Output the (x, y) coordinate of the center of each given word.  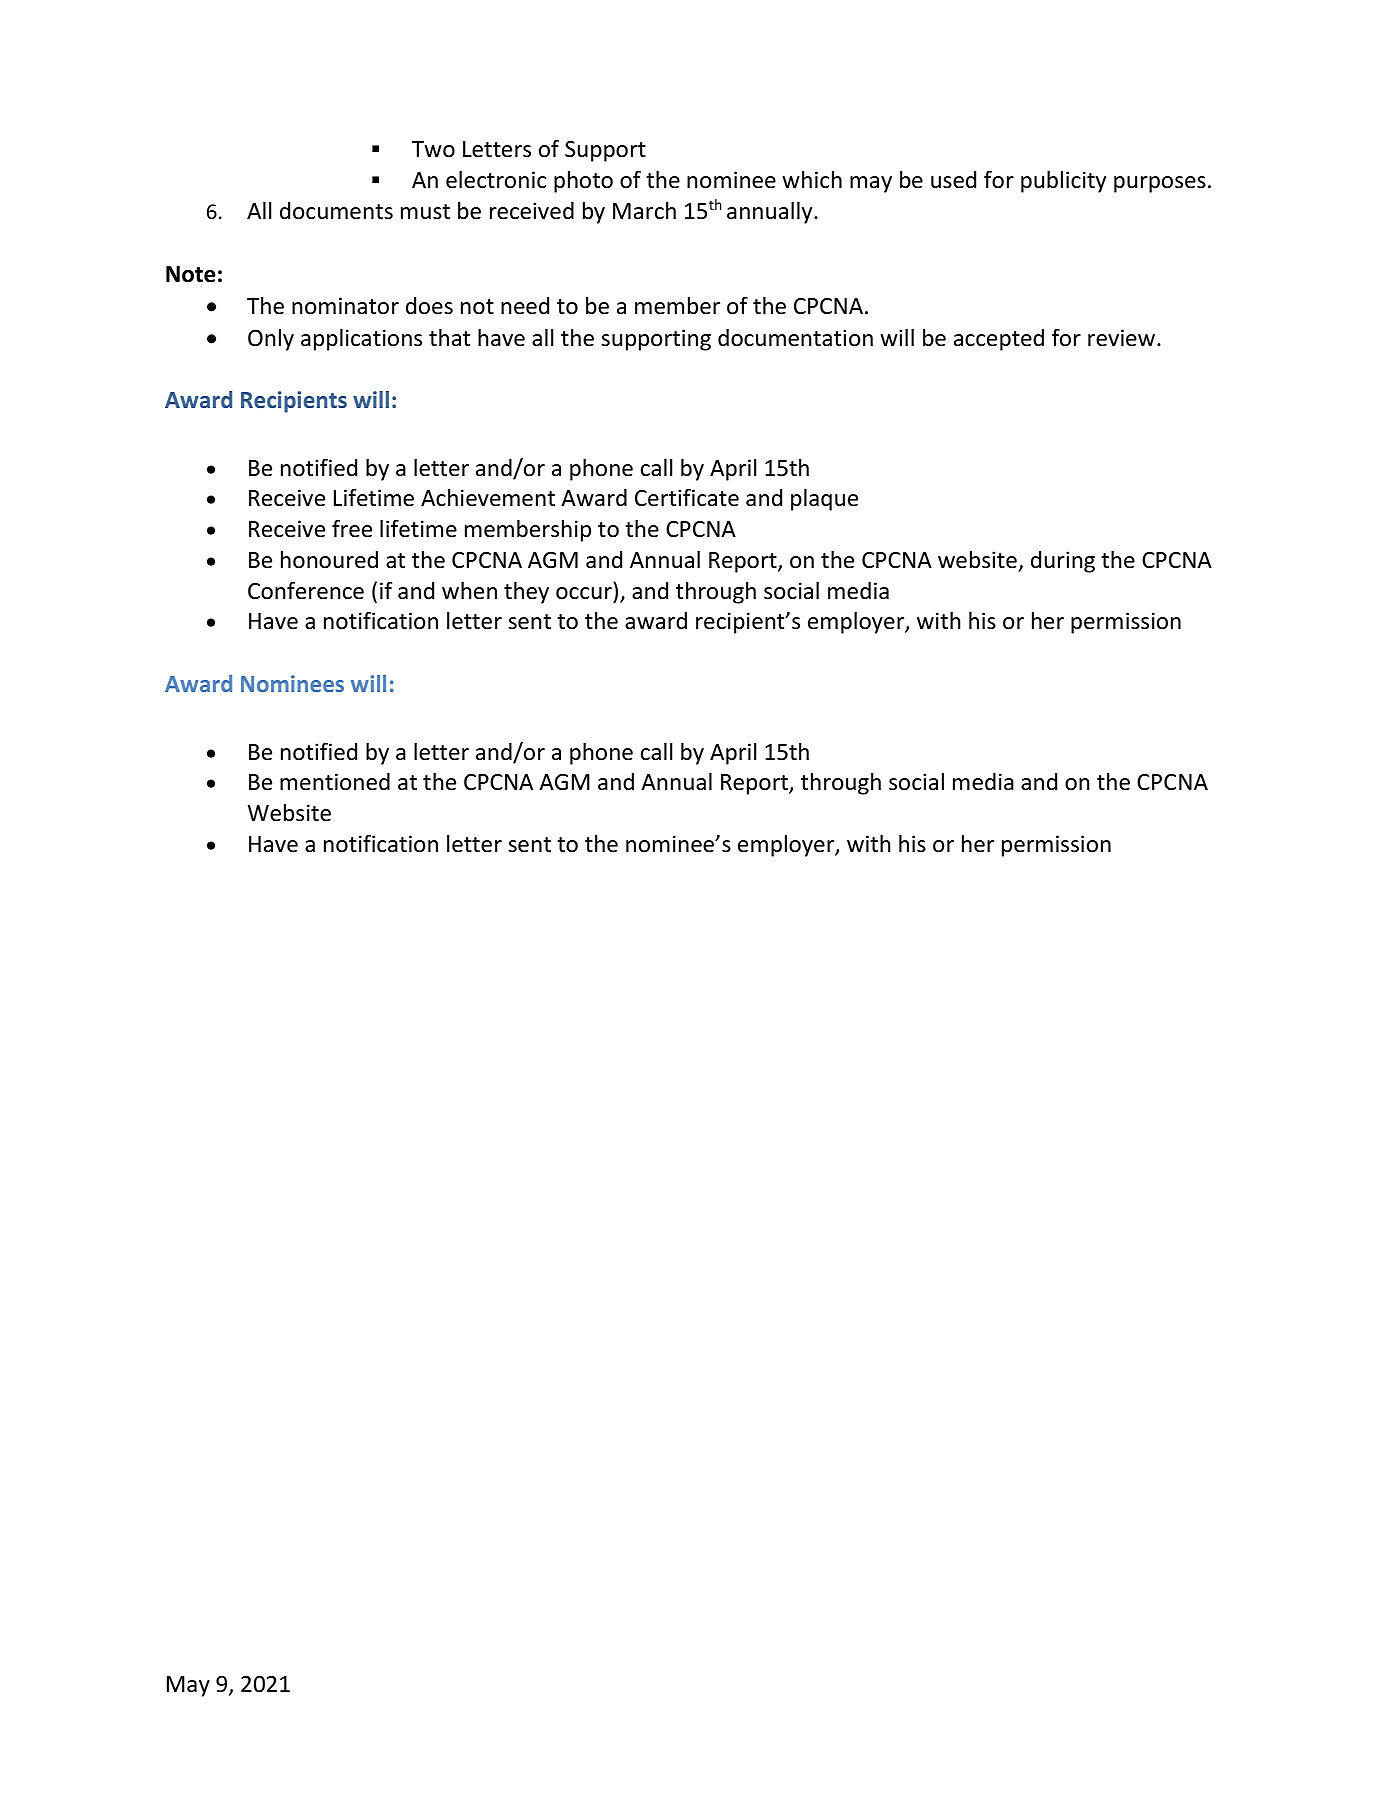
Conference (306, 590)
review (1123, 338)
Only (271, 340)
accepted (999, 340)
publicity (1063, 182)
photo (583, 182)
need (525, 306)
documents (336, 211)
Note (191, 274)
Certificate (687, 497)
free (352, 528)
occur (584, 593)
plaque (824, 500)
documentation (795, 338)
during (1063, 562)
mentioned (335, 782)
